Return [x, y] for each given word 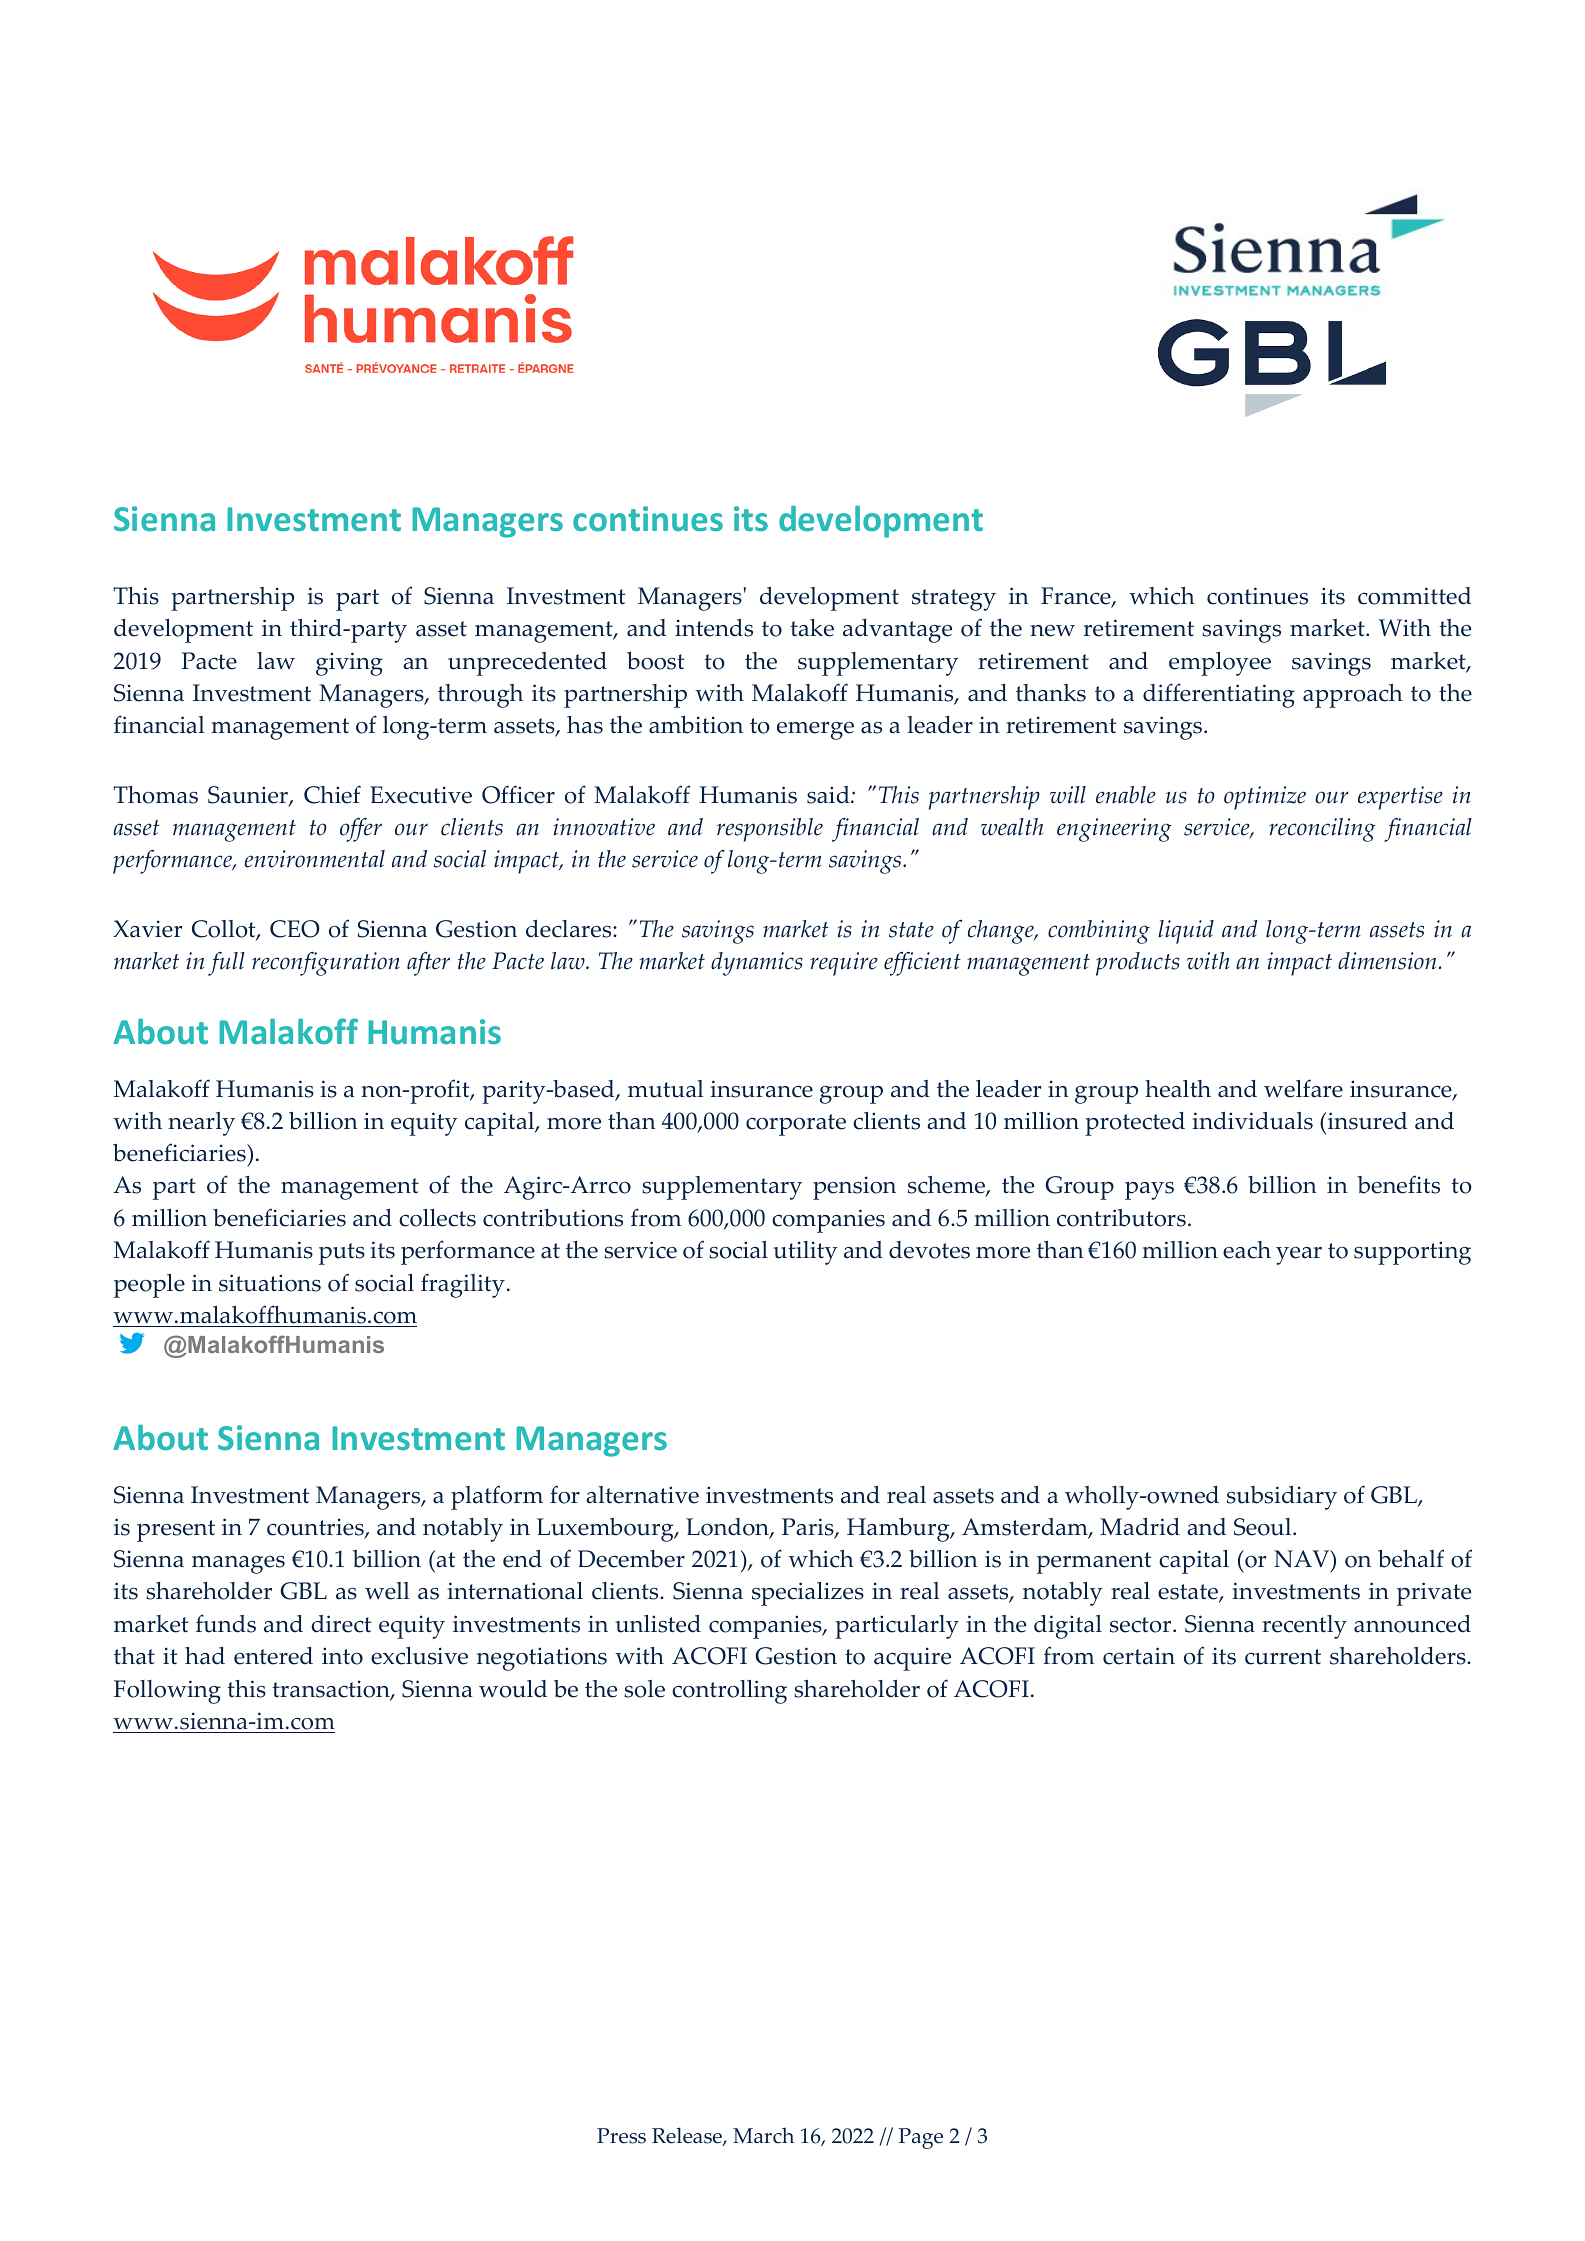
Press [621, 2136]
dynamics [757, 964]
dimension [1387, 961]
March [763, 2135]
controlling [729, 1692]
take [812, 628]
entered [273, 1656]
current [1283, 1657]
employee [1220, 664]
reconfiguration [326, 964]
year [1299, 1256]
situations [270, 1283]
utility [805, 1253]
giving [349, 664]
